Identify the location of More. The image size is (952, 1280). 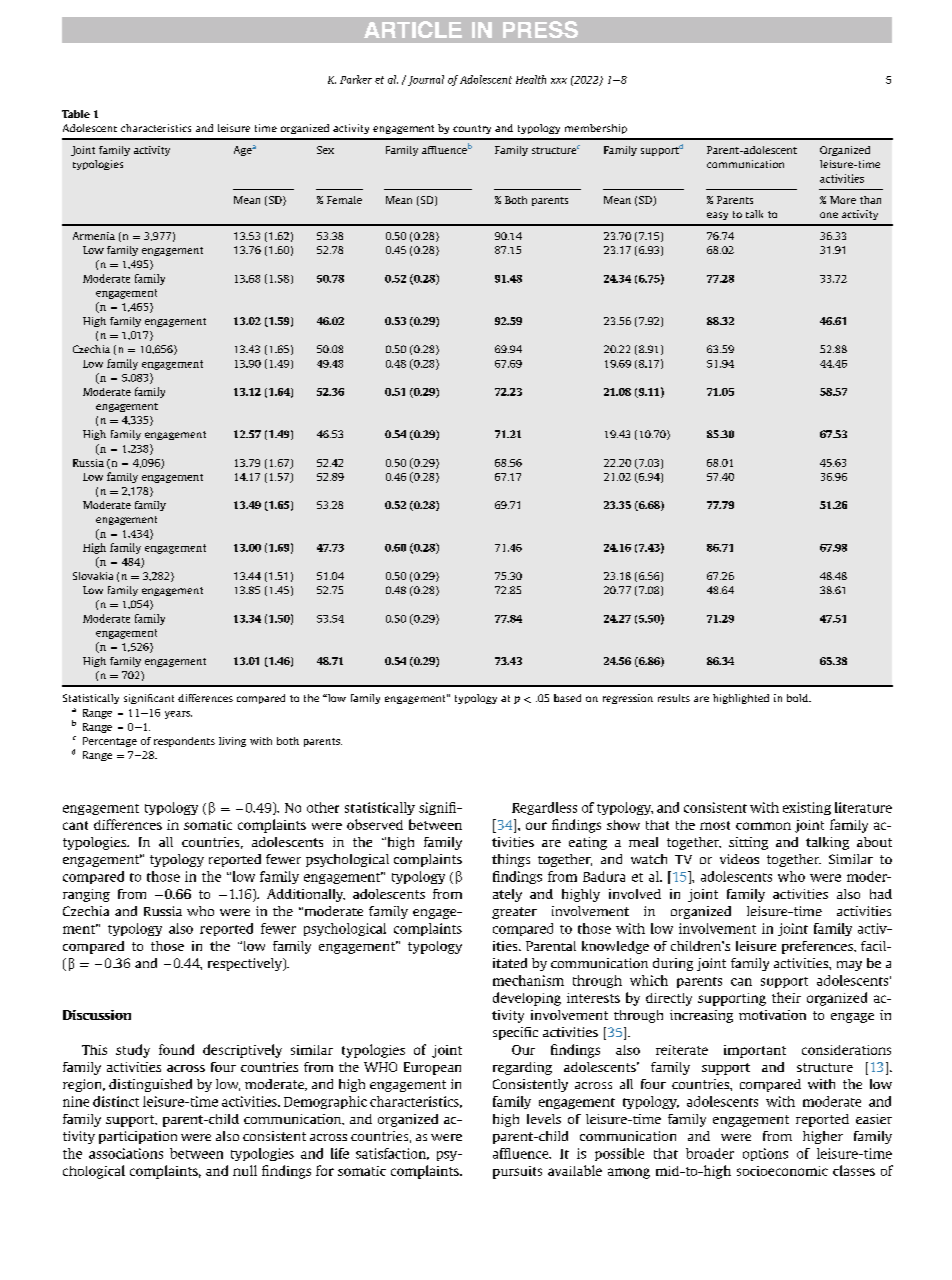
(843, 200).
